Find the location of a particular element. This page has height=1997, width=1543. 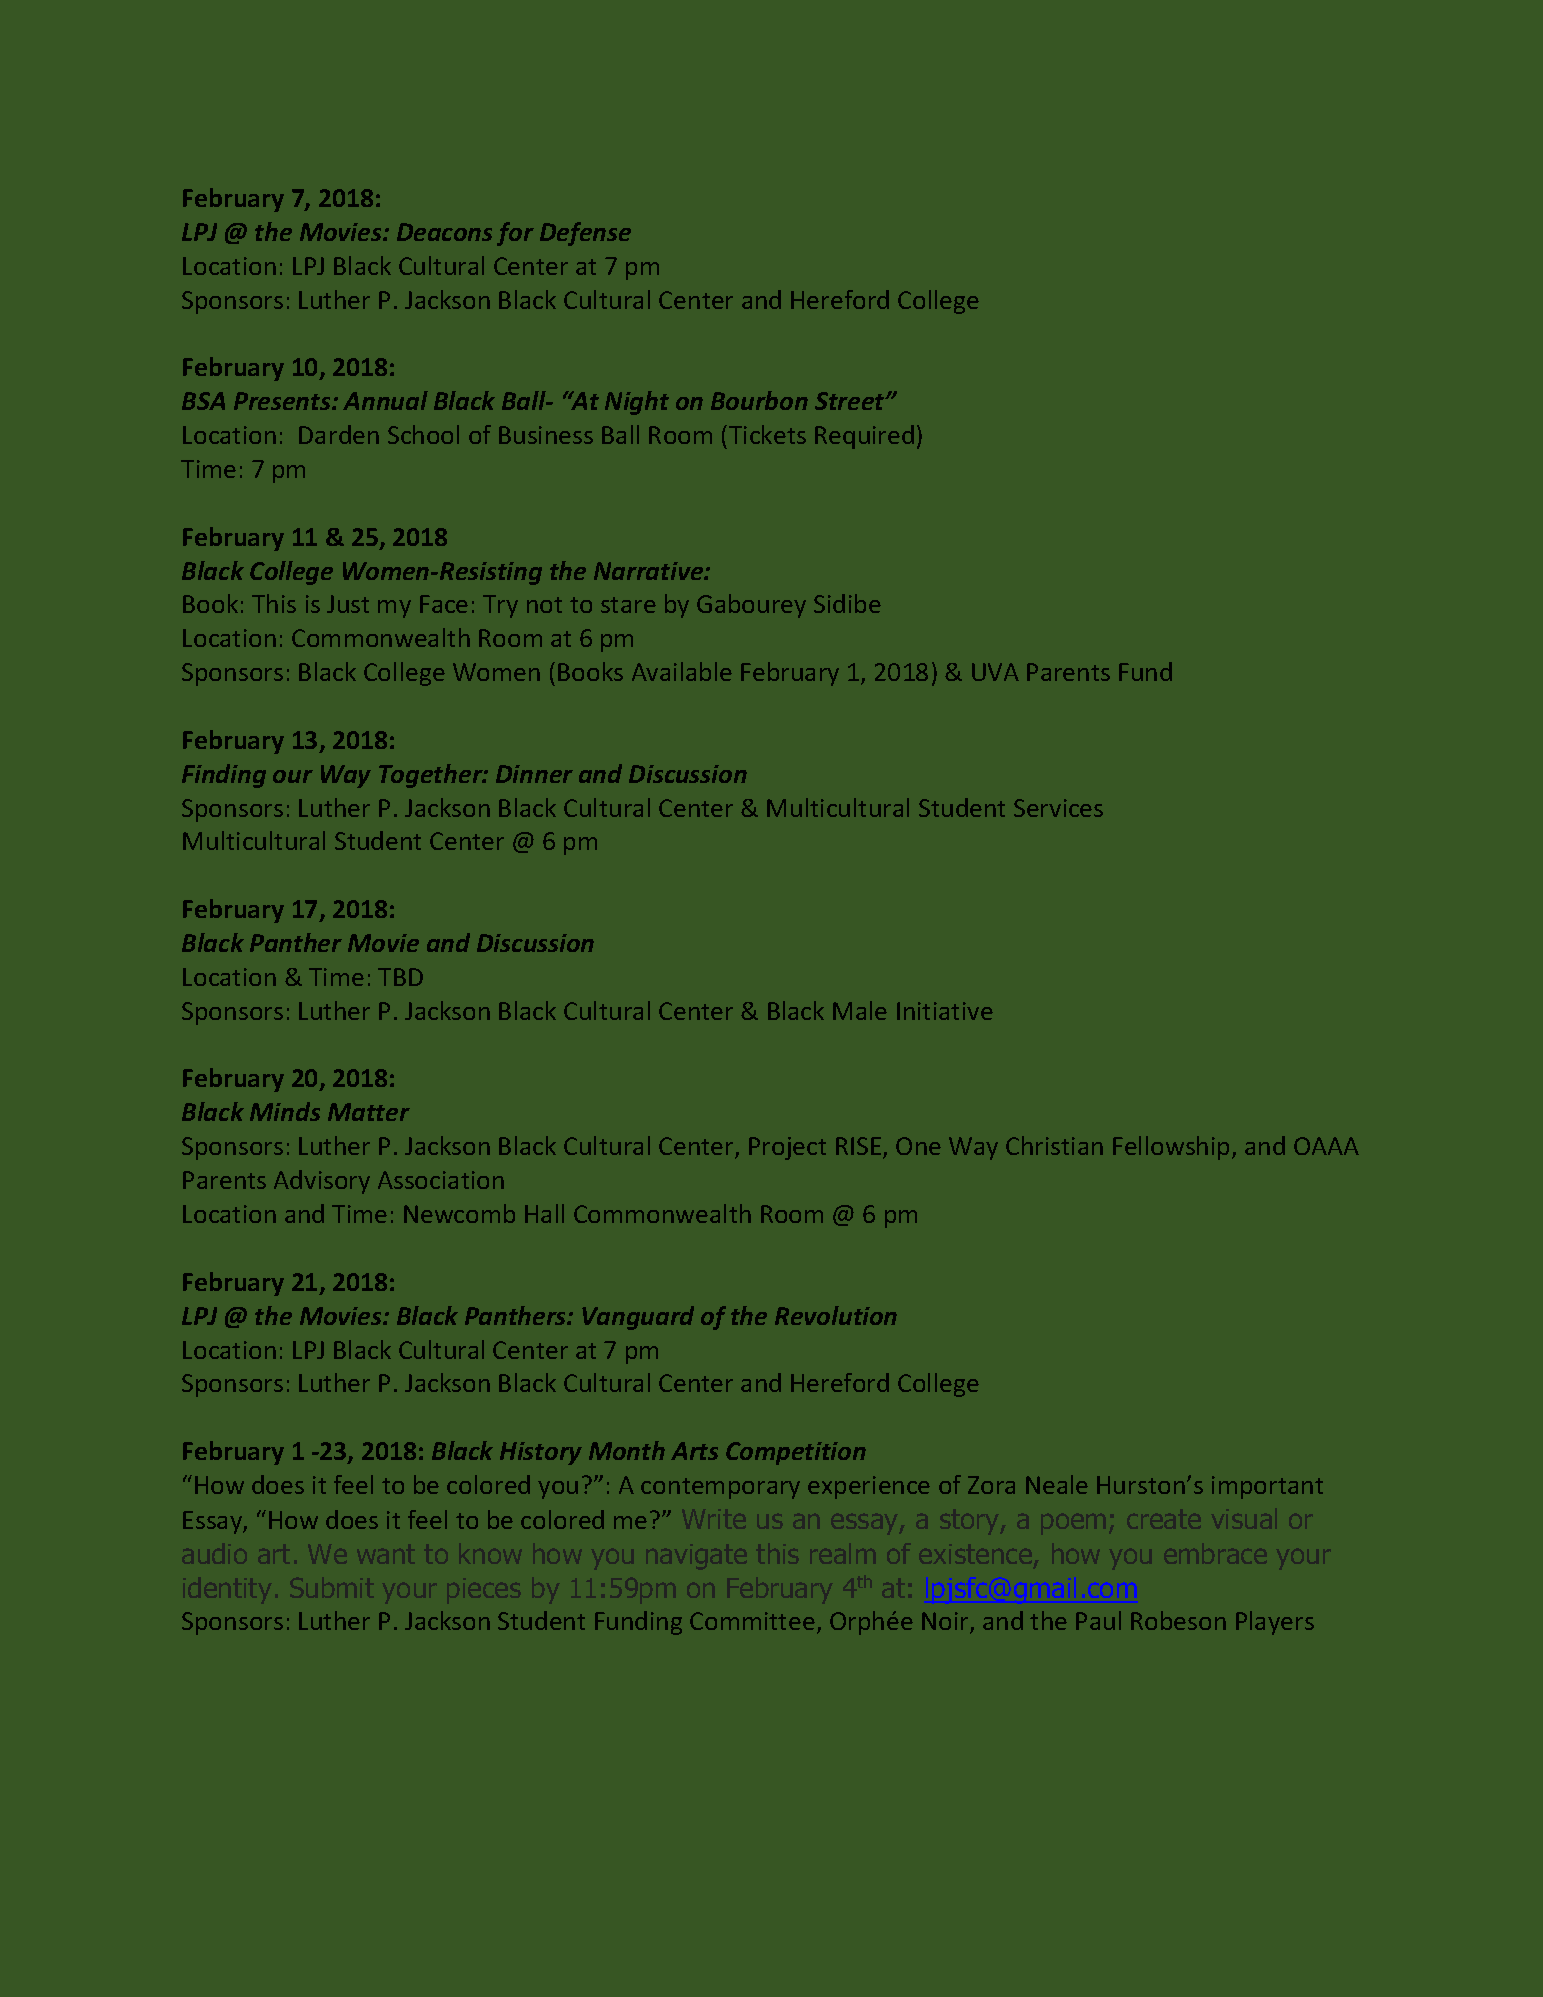

Revolution is located at coordinates (836, 1315).
